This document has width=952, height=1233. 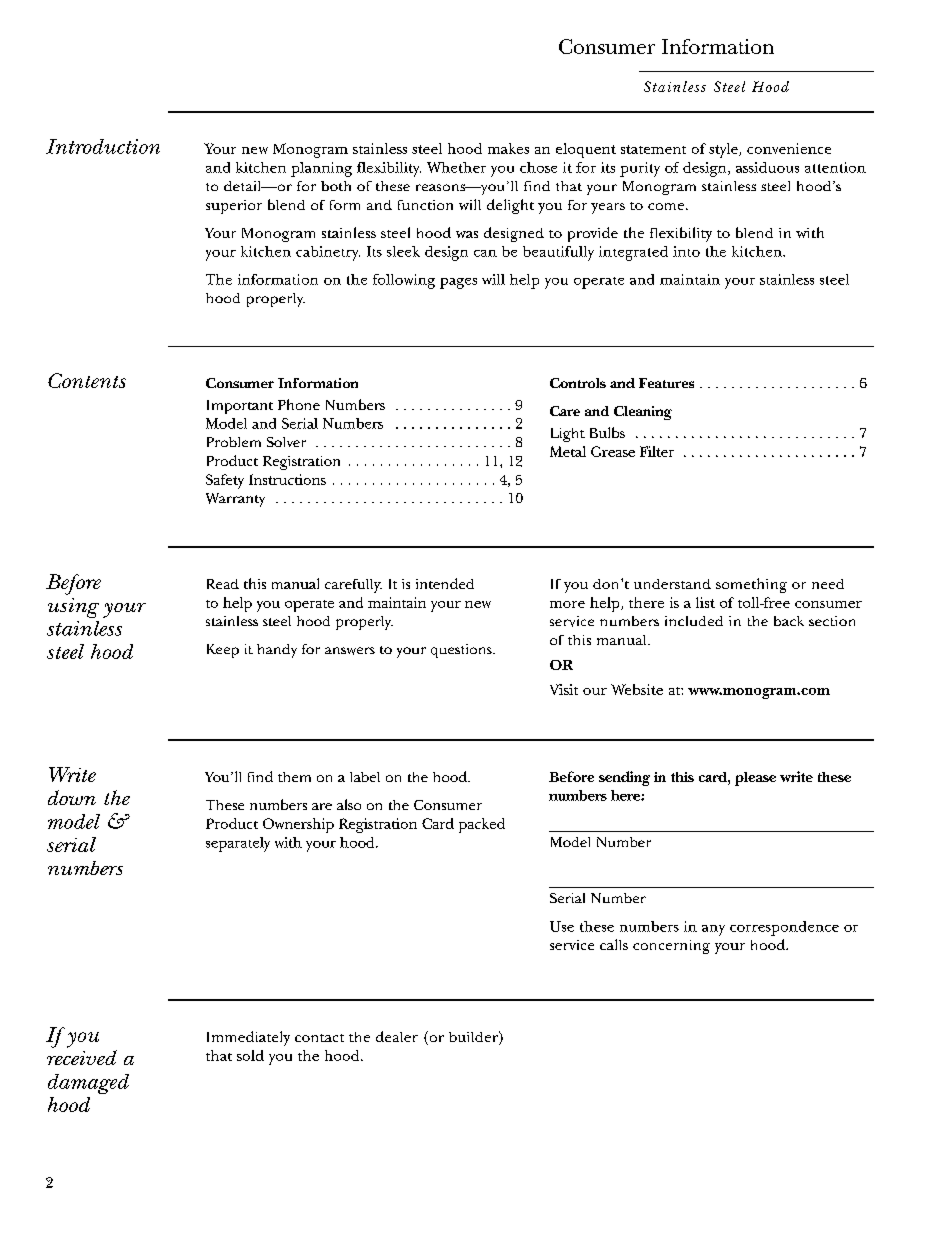 What do you see at coordinates (456, 167) in the document?
I see `Whether` at bounding box center [456, 167].
